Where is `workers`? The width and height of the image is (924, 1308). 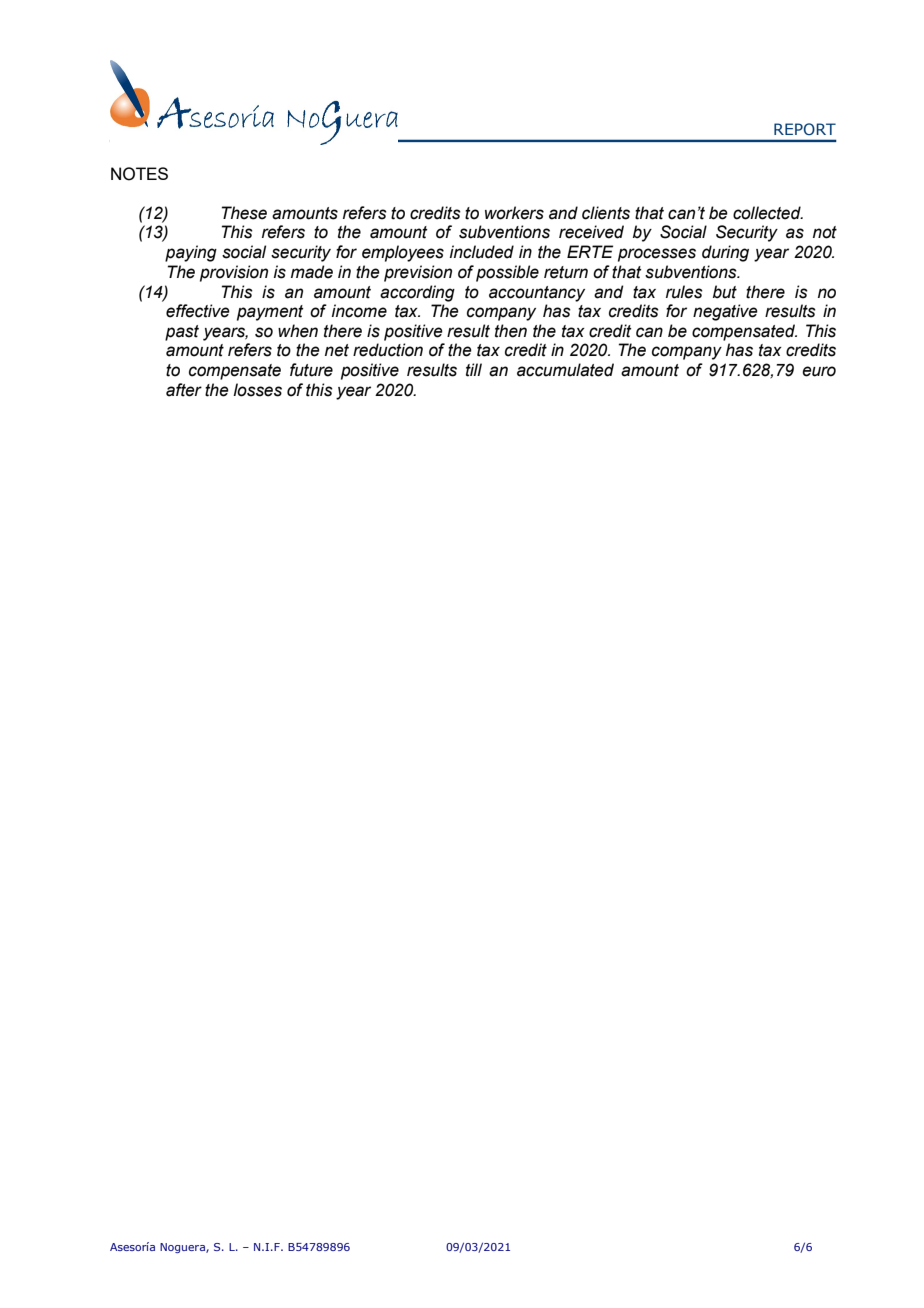
workers is located at coordinates (514, 213).
